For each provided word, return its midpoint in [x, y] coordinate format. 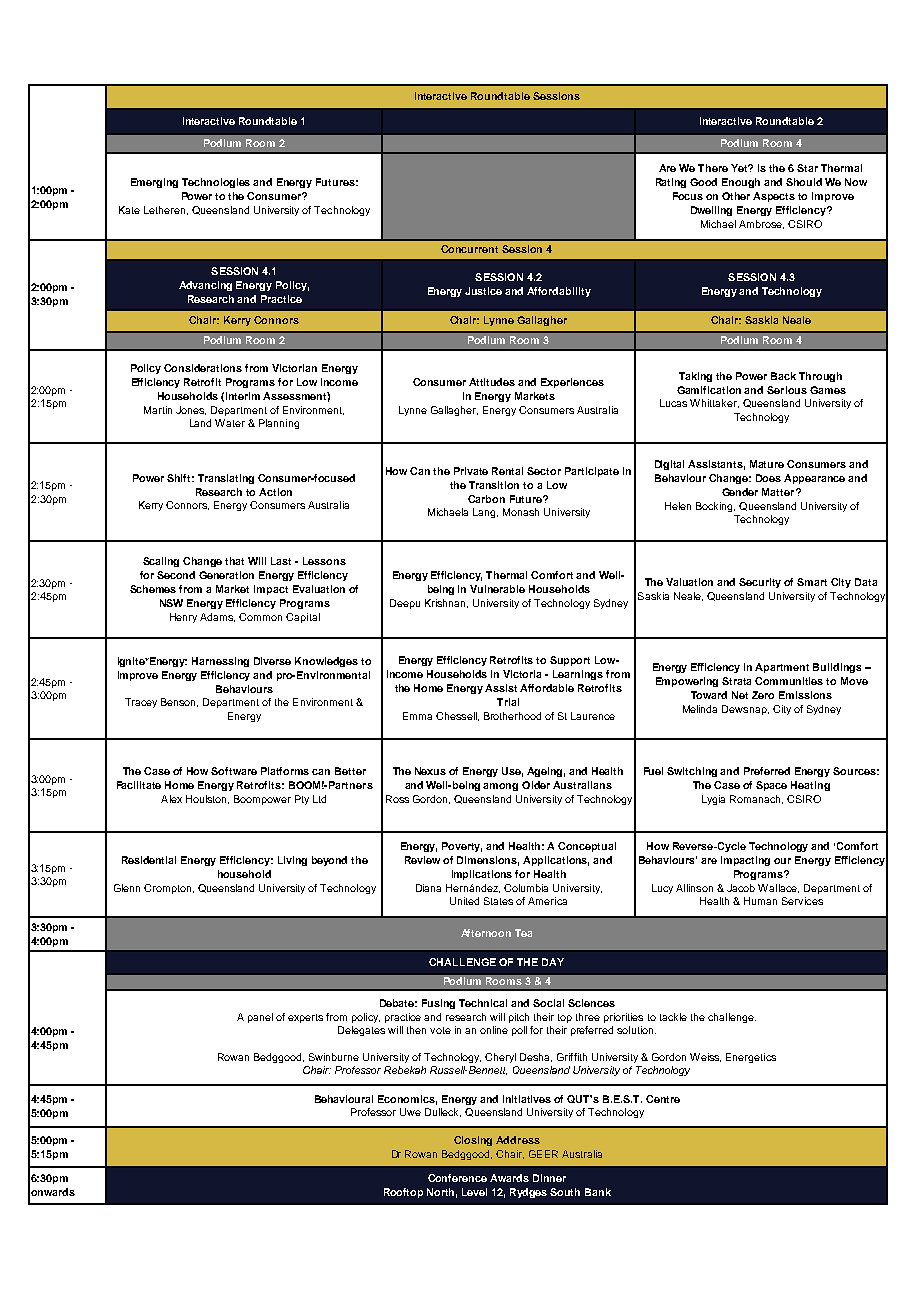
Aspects [774, 197]
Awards [509, 1178]
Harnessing [220, 662]
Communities [789, 681]
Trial [508, 702]
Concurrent [469, 249]
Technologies [216, 183]
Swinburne [334, 1057]
